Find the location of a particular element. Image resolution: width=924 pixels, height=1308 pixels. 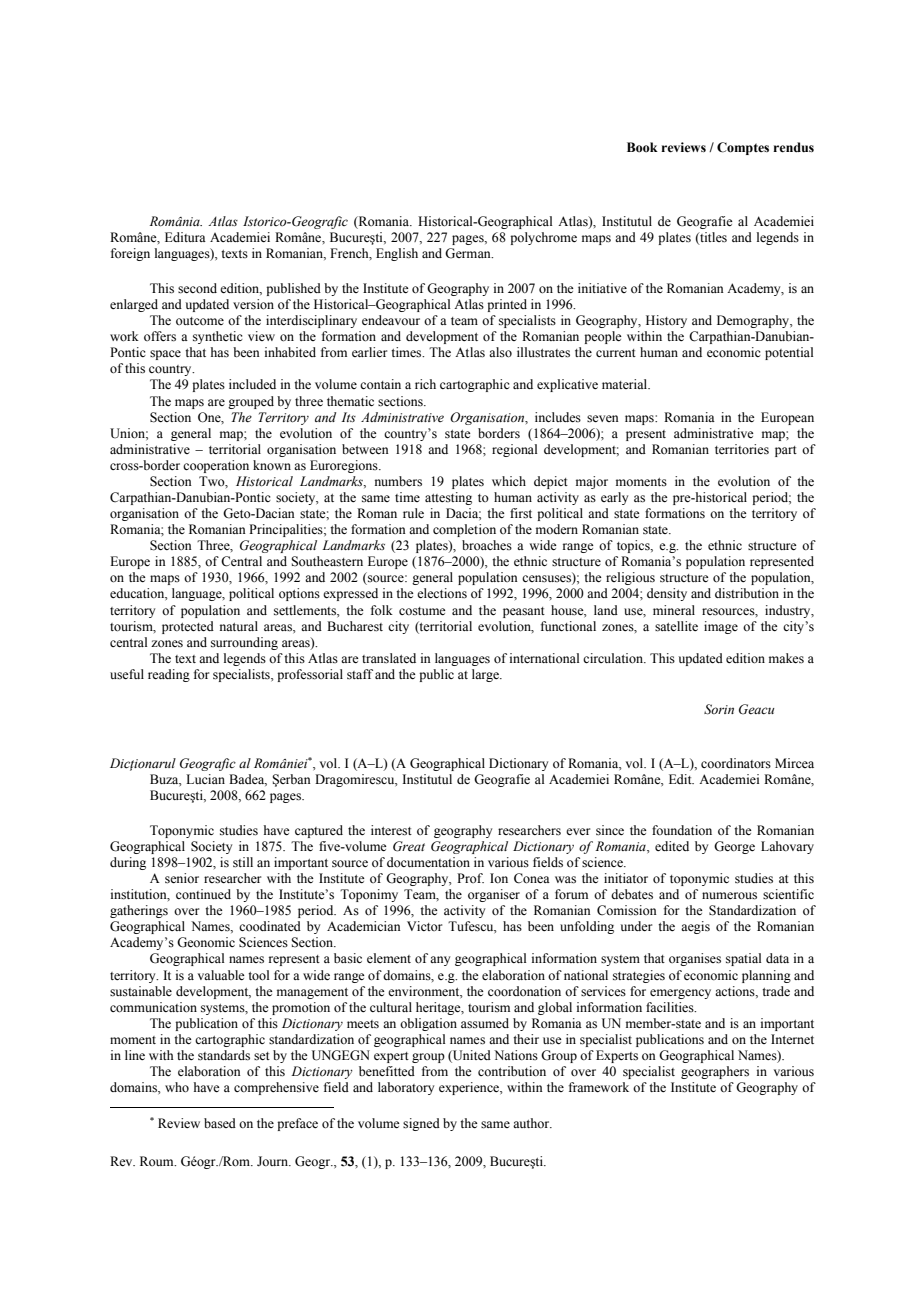

Book is located at coordinates (642, 147).
